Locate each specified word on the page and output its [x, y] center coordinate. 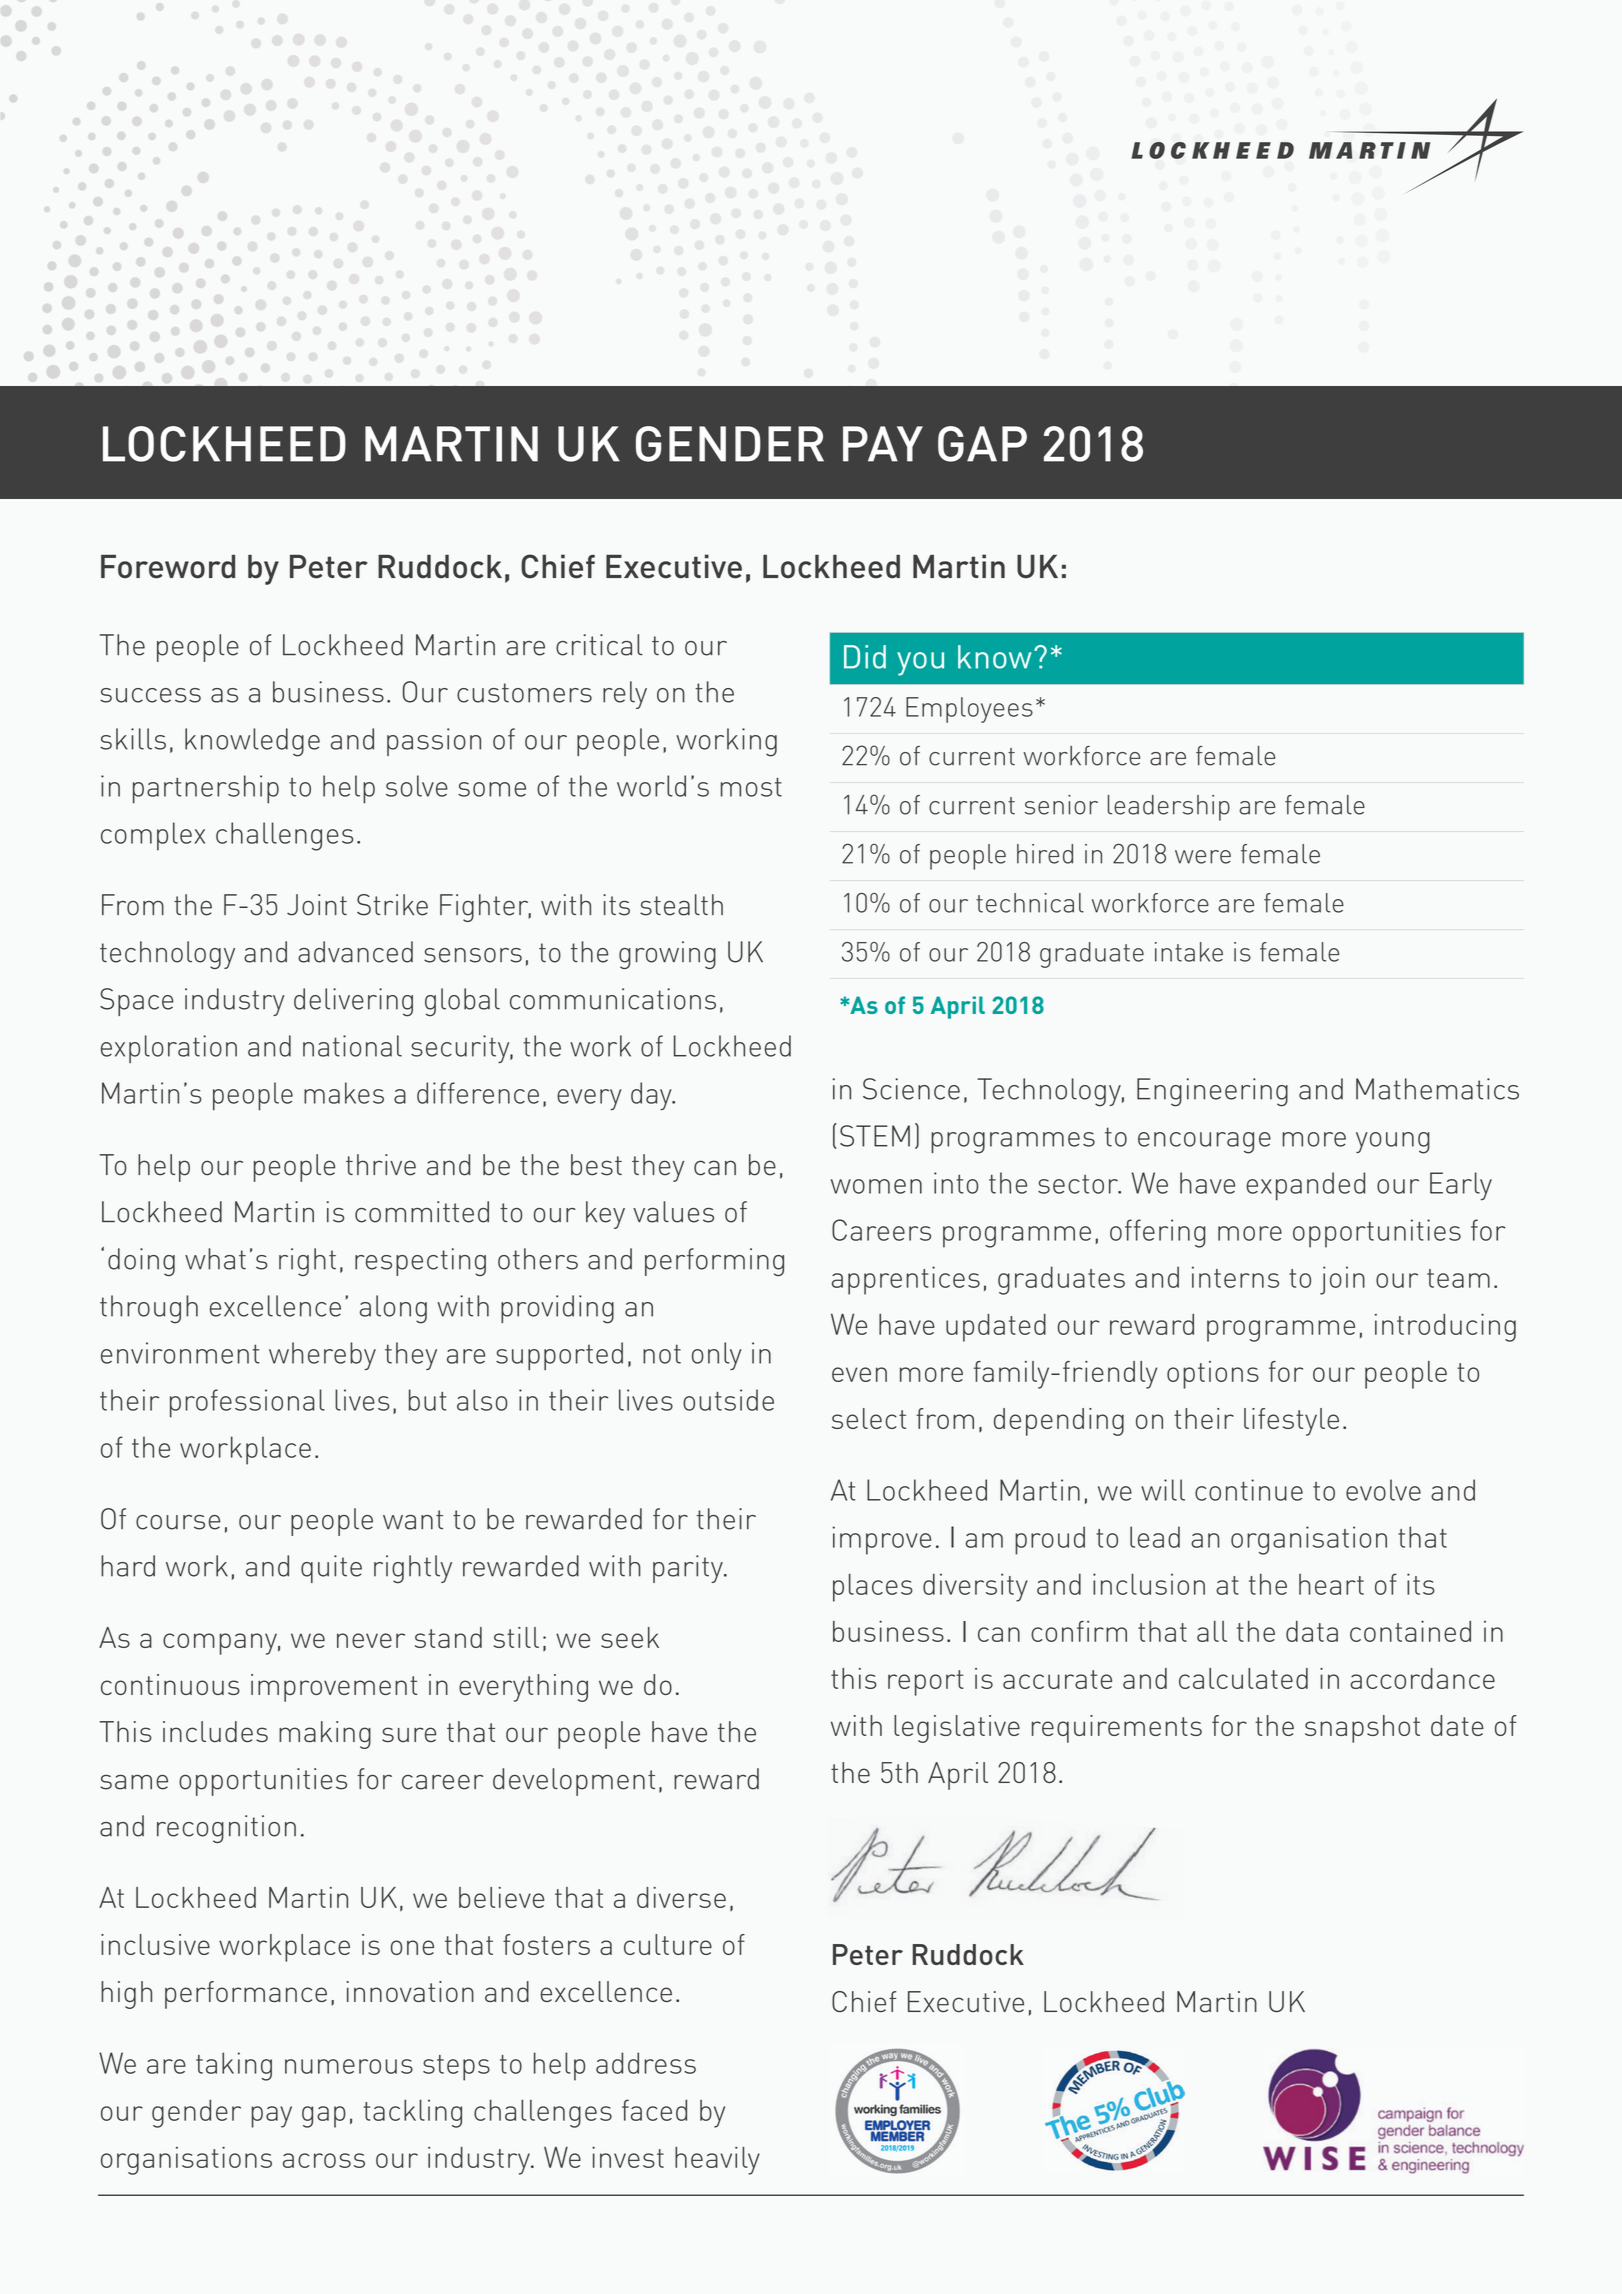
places [873, 1587]
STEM [875, 1136]
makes [344, 1093]
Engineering [1212, 1092]
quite [331, 1569]
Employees [969, 710]
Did [865, 657]
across [324, 2160]
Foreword [168, 567]
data [1312, 1631]
